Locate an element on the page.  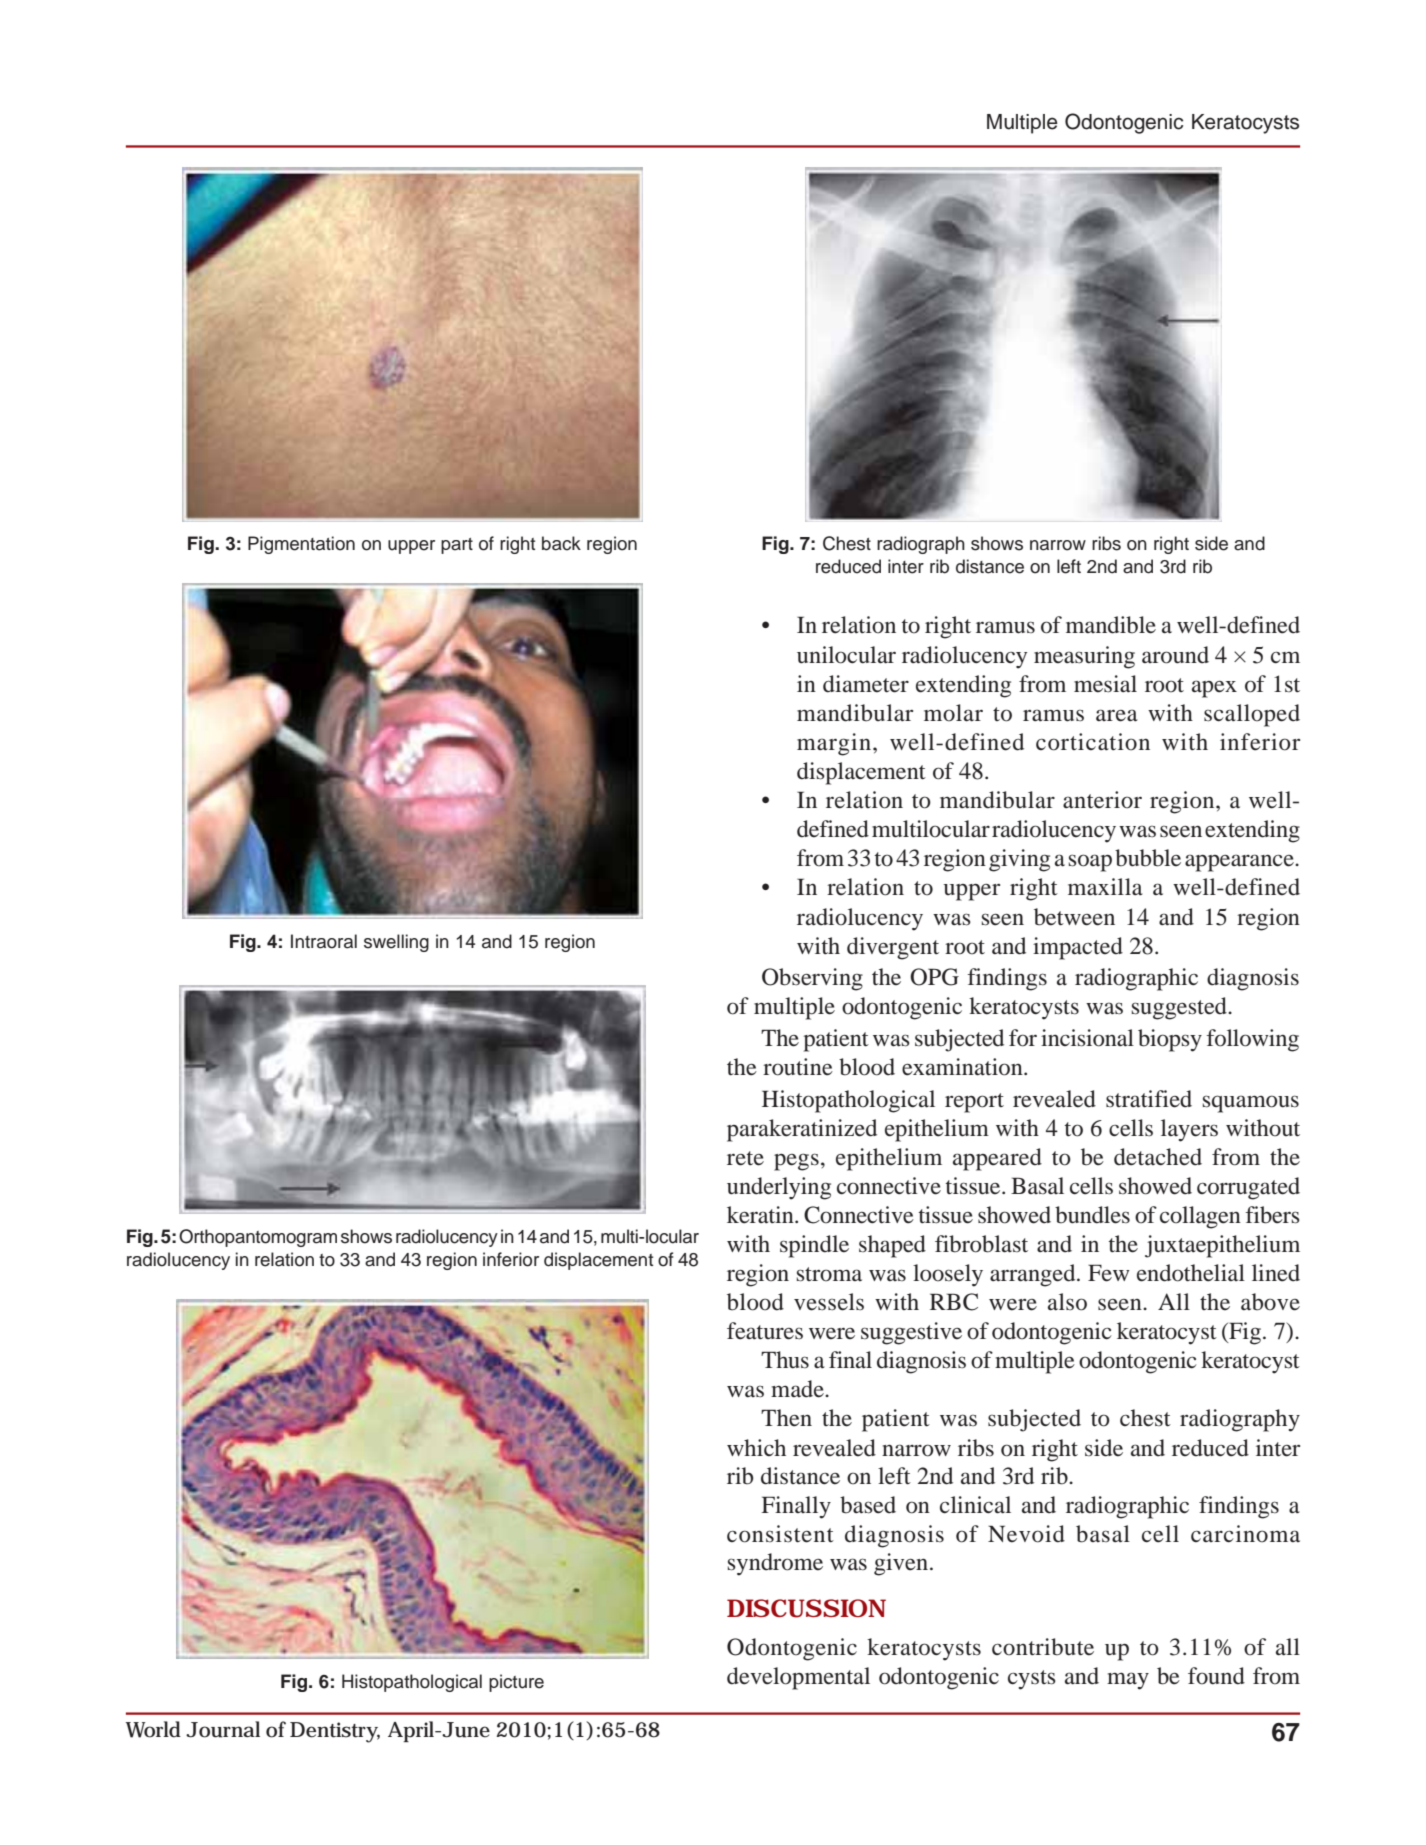
also is located at coordinates (1067, 1302).
